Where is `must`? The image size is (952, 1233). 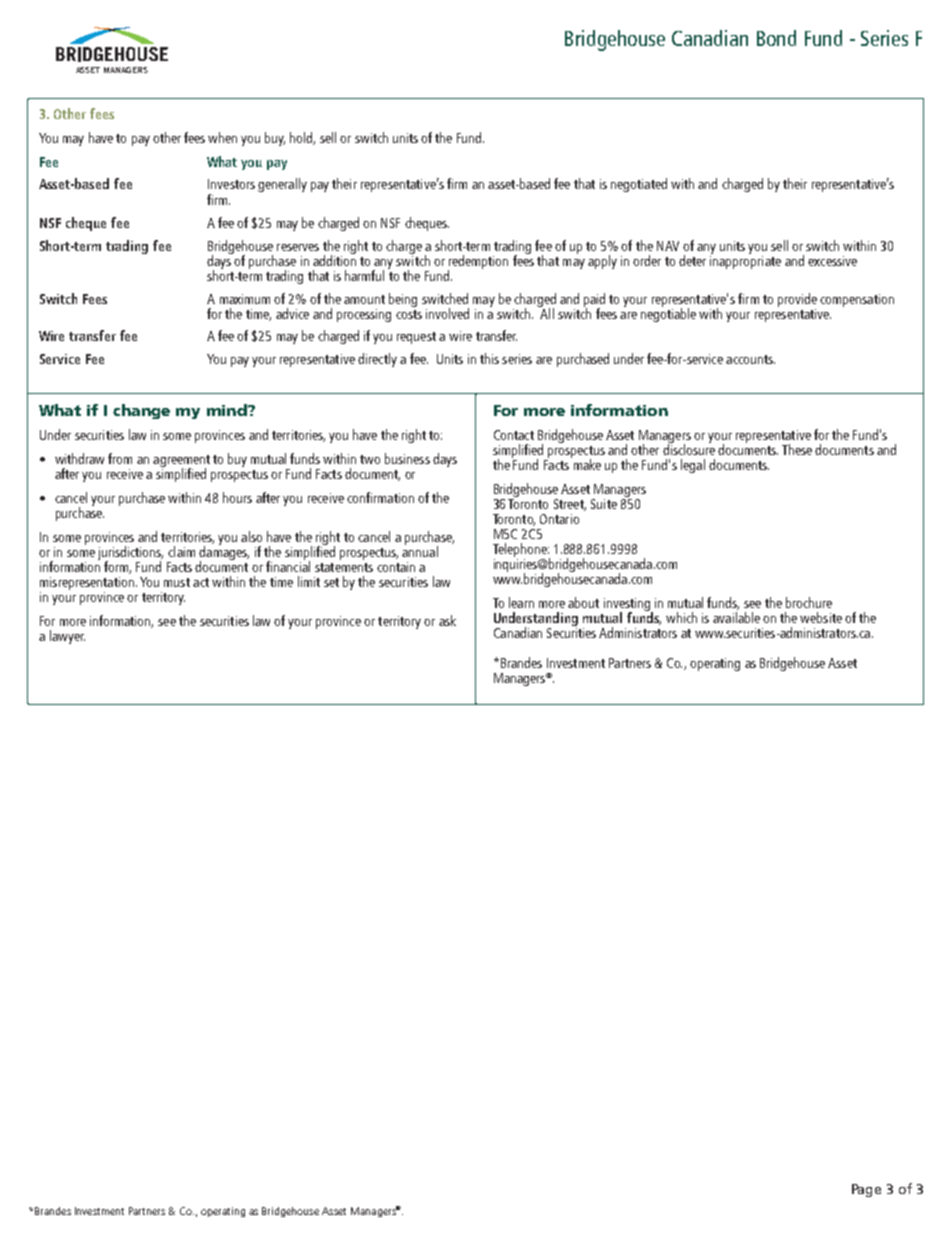 must is located at coordinates (177, 582).
